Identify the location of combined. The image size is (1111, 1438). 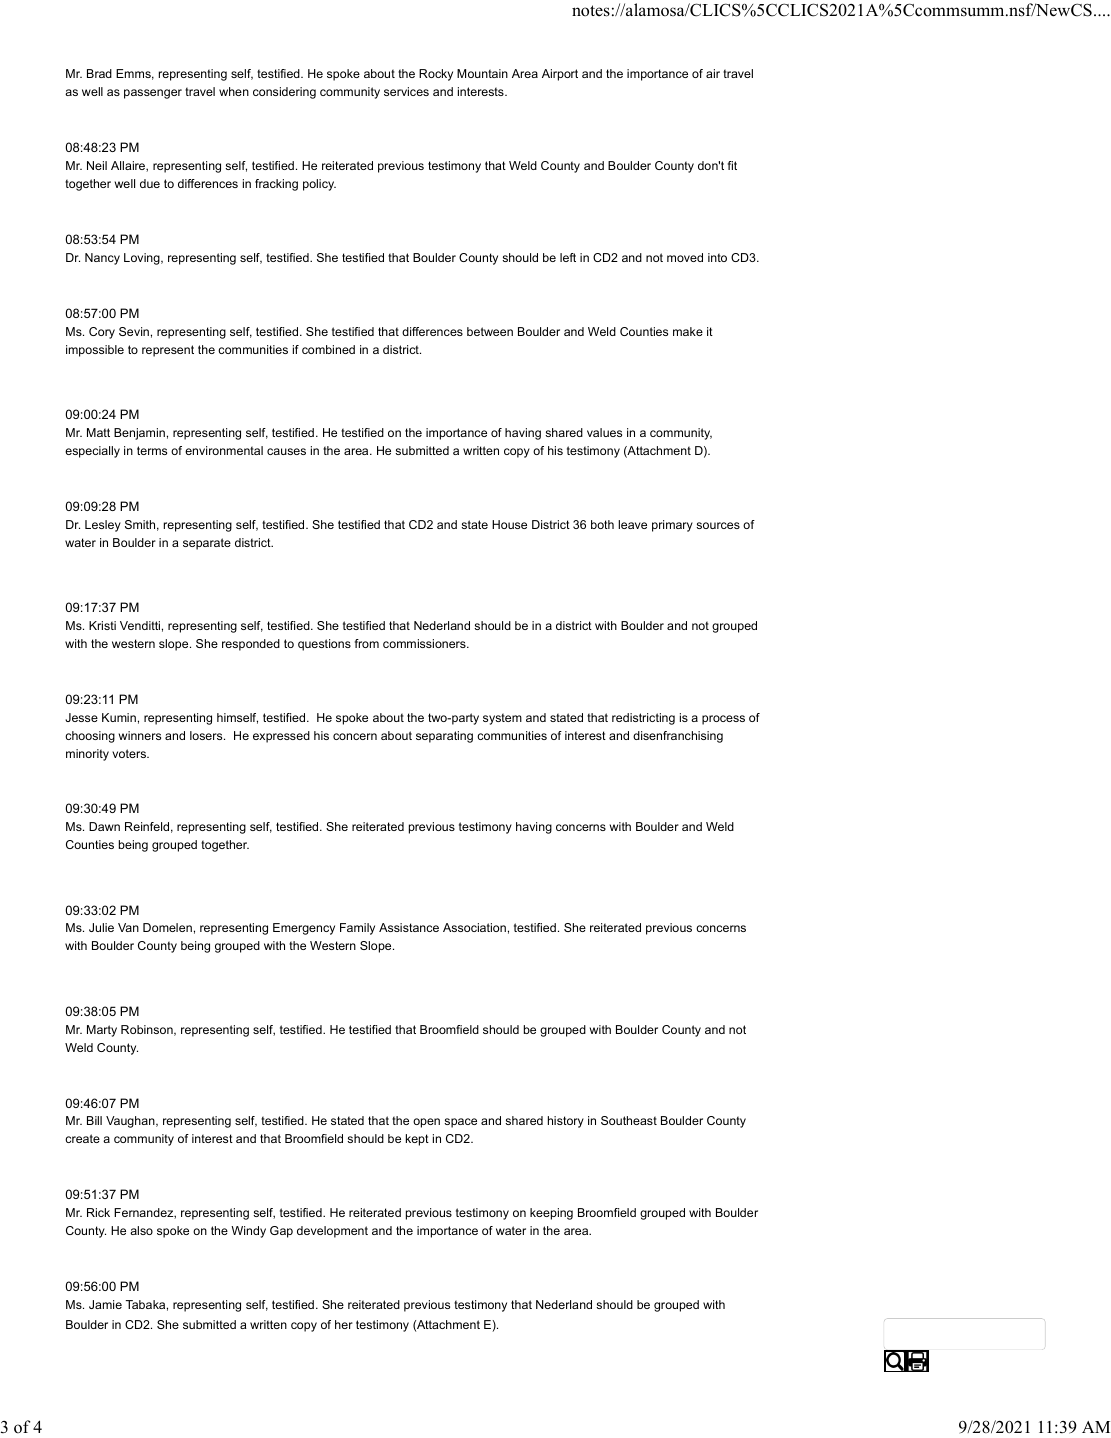
(328, 349).
